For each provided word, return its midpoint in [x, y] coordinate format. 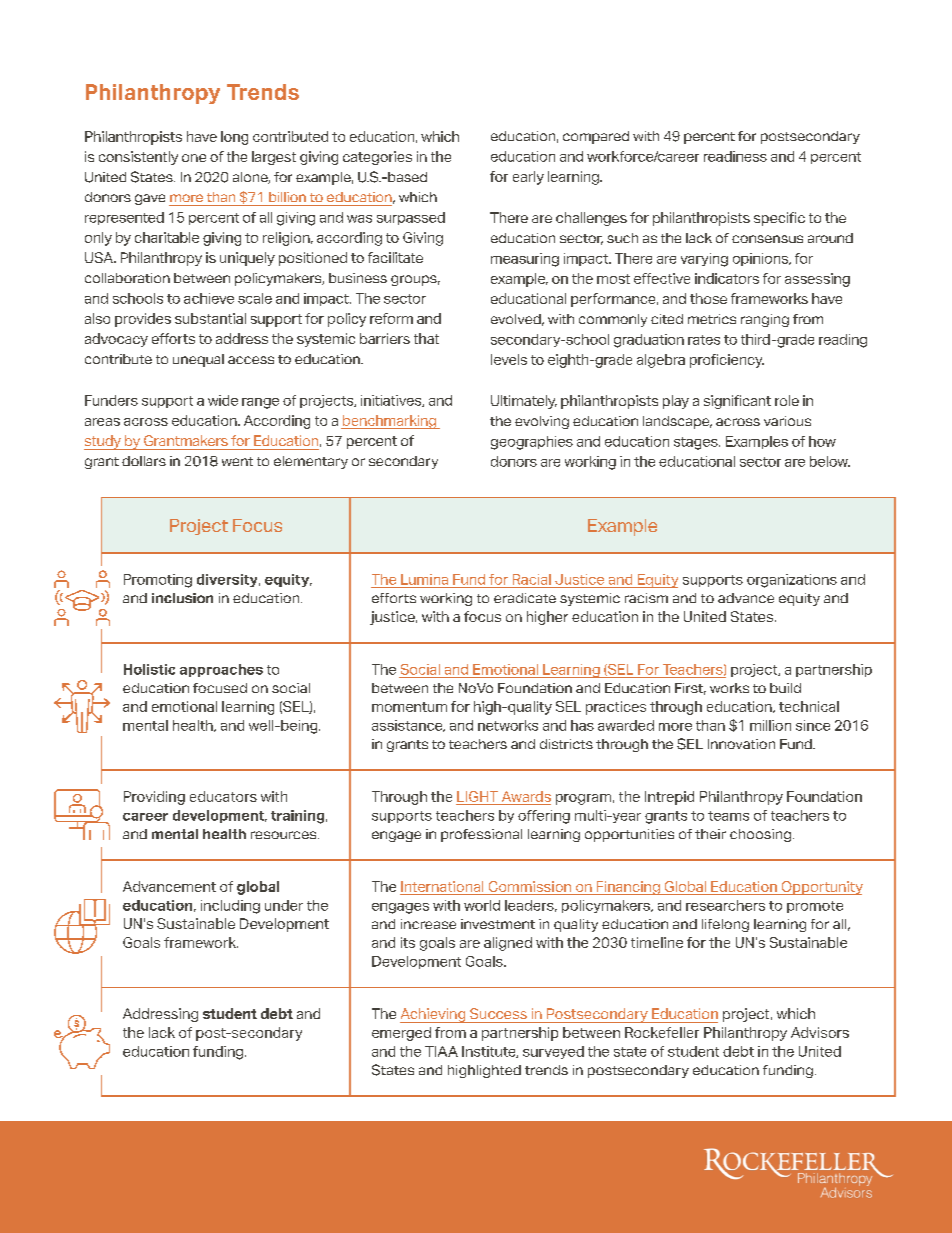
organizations [792, 581]
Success [498, 1013]
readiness [735, 156]
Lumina [424, 579]
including [230, 907]
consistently [138, 158]
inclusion [182, 598]
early [528, 178]
